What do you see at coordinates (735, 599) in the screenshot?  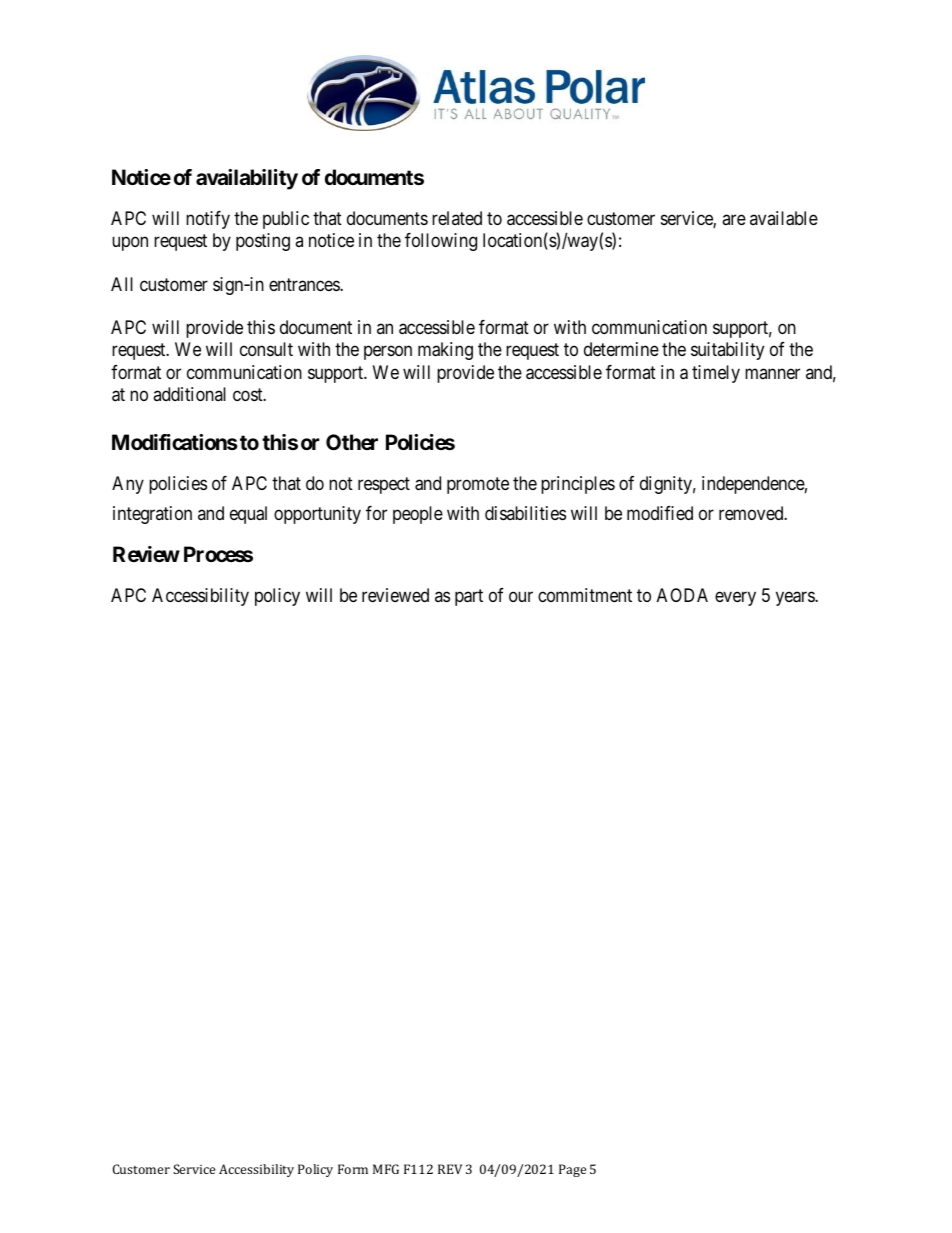 I see `every` at bounding box center [735, 599].
